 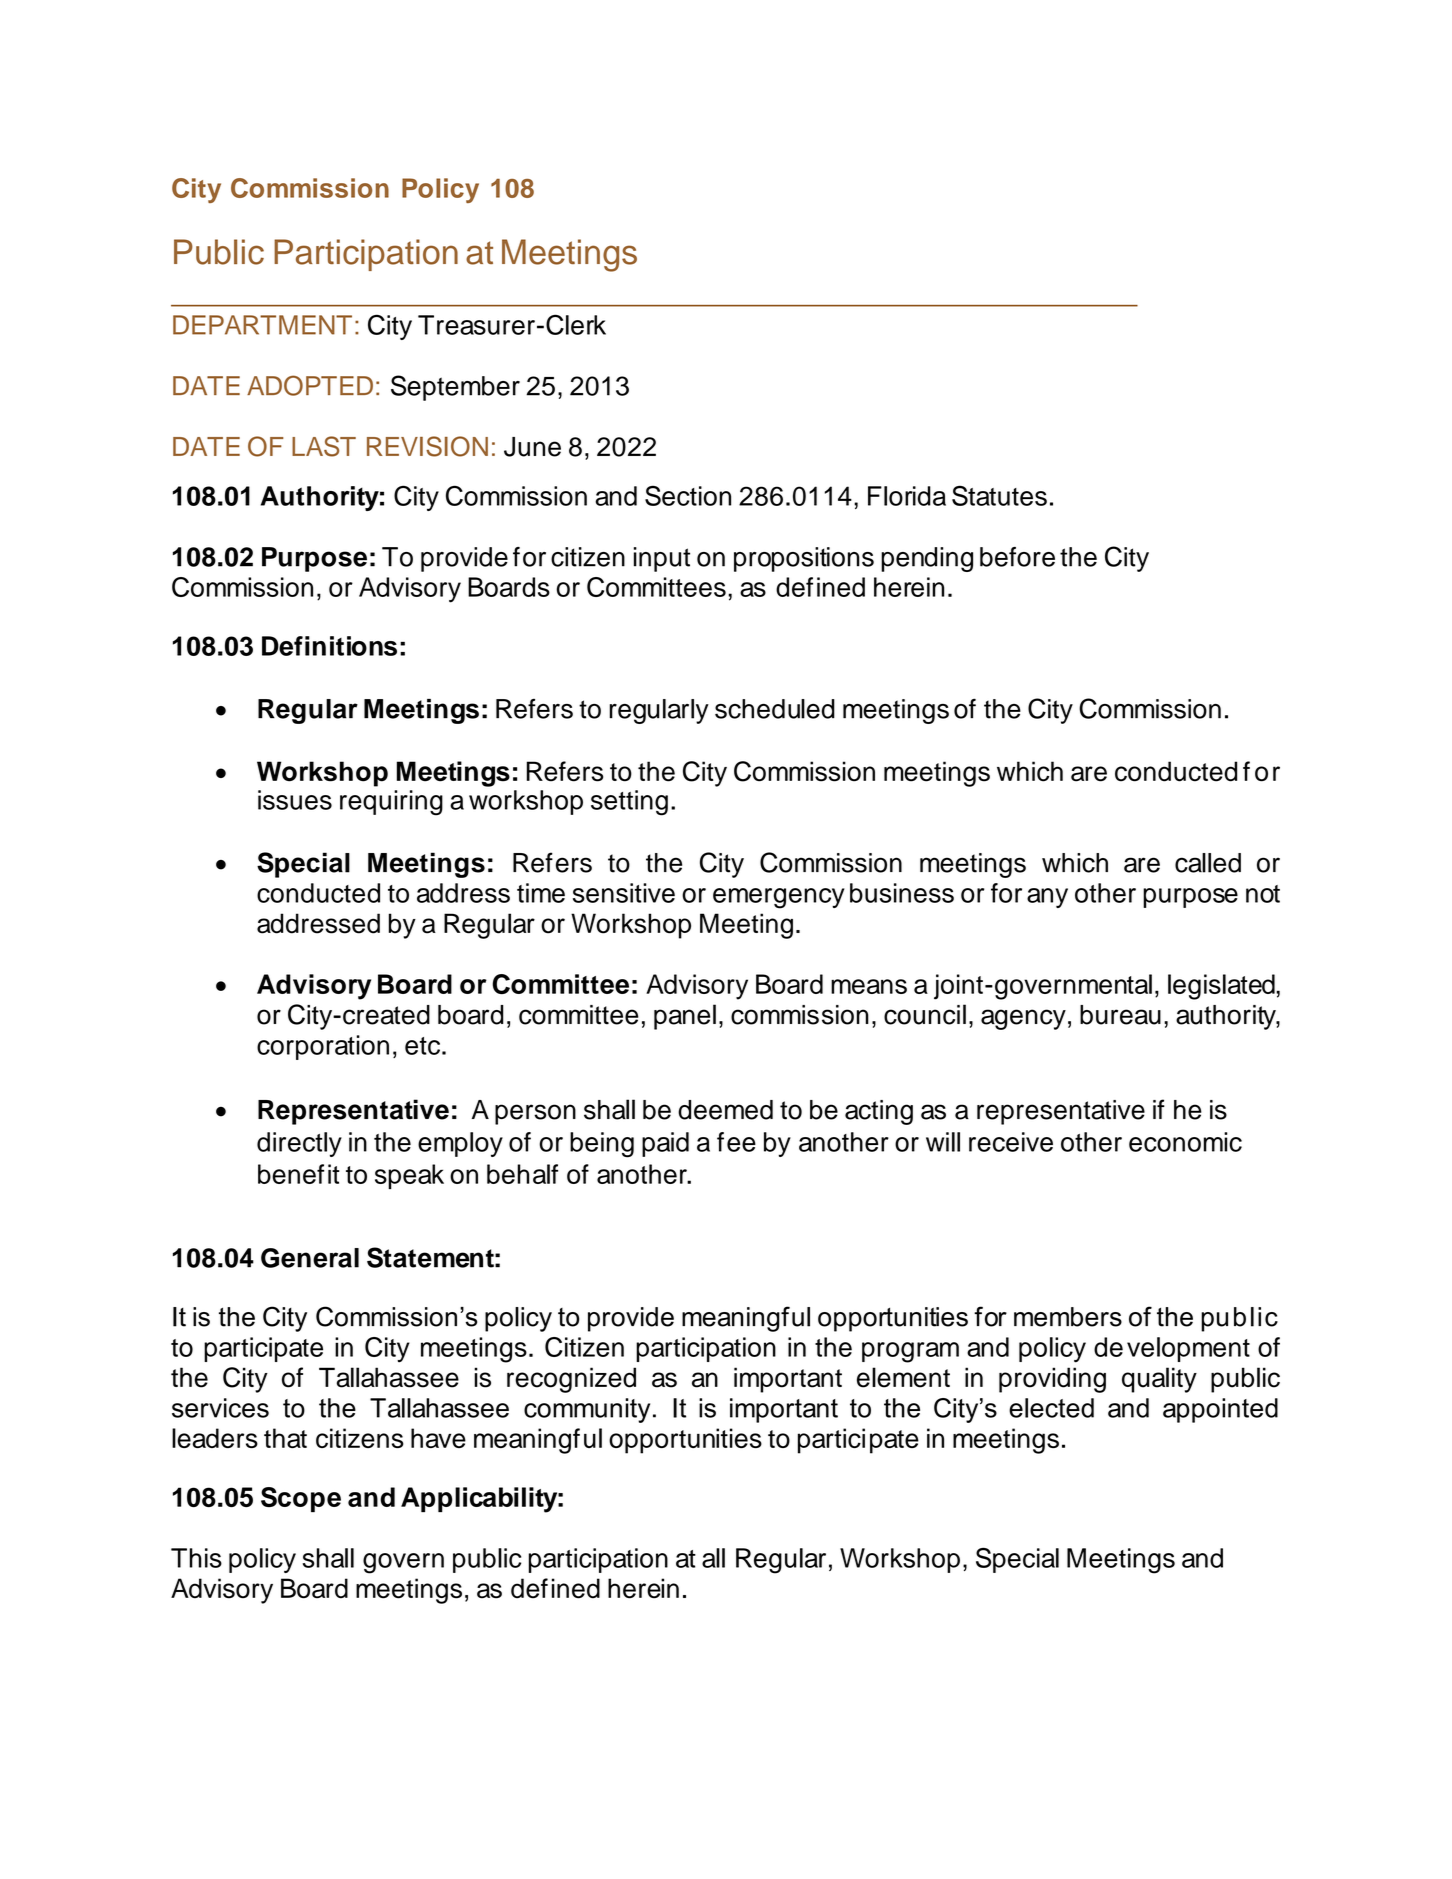 What do you see at coordinates (310, 385) in the image?
I see `ADOPTED` at bounding box center [310, 385].
